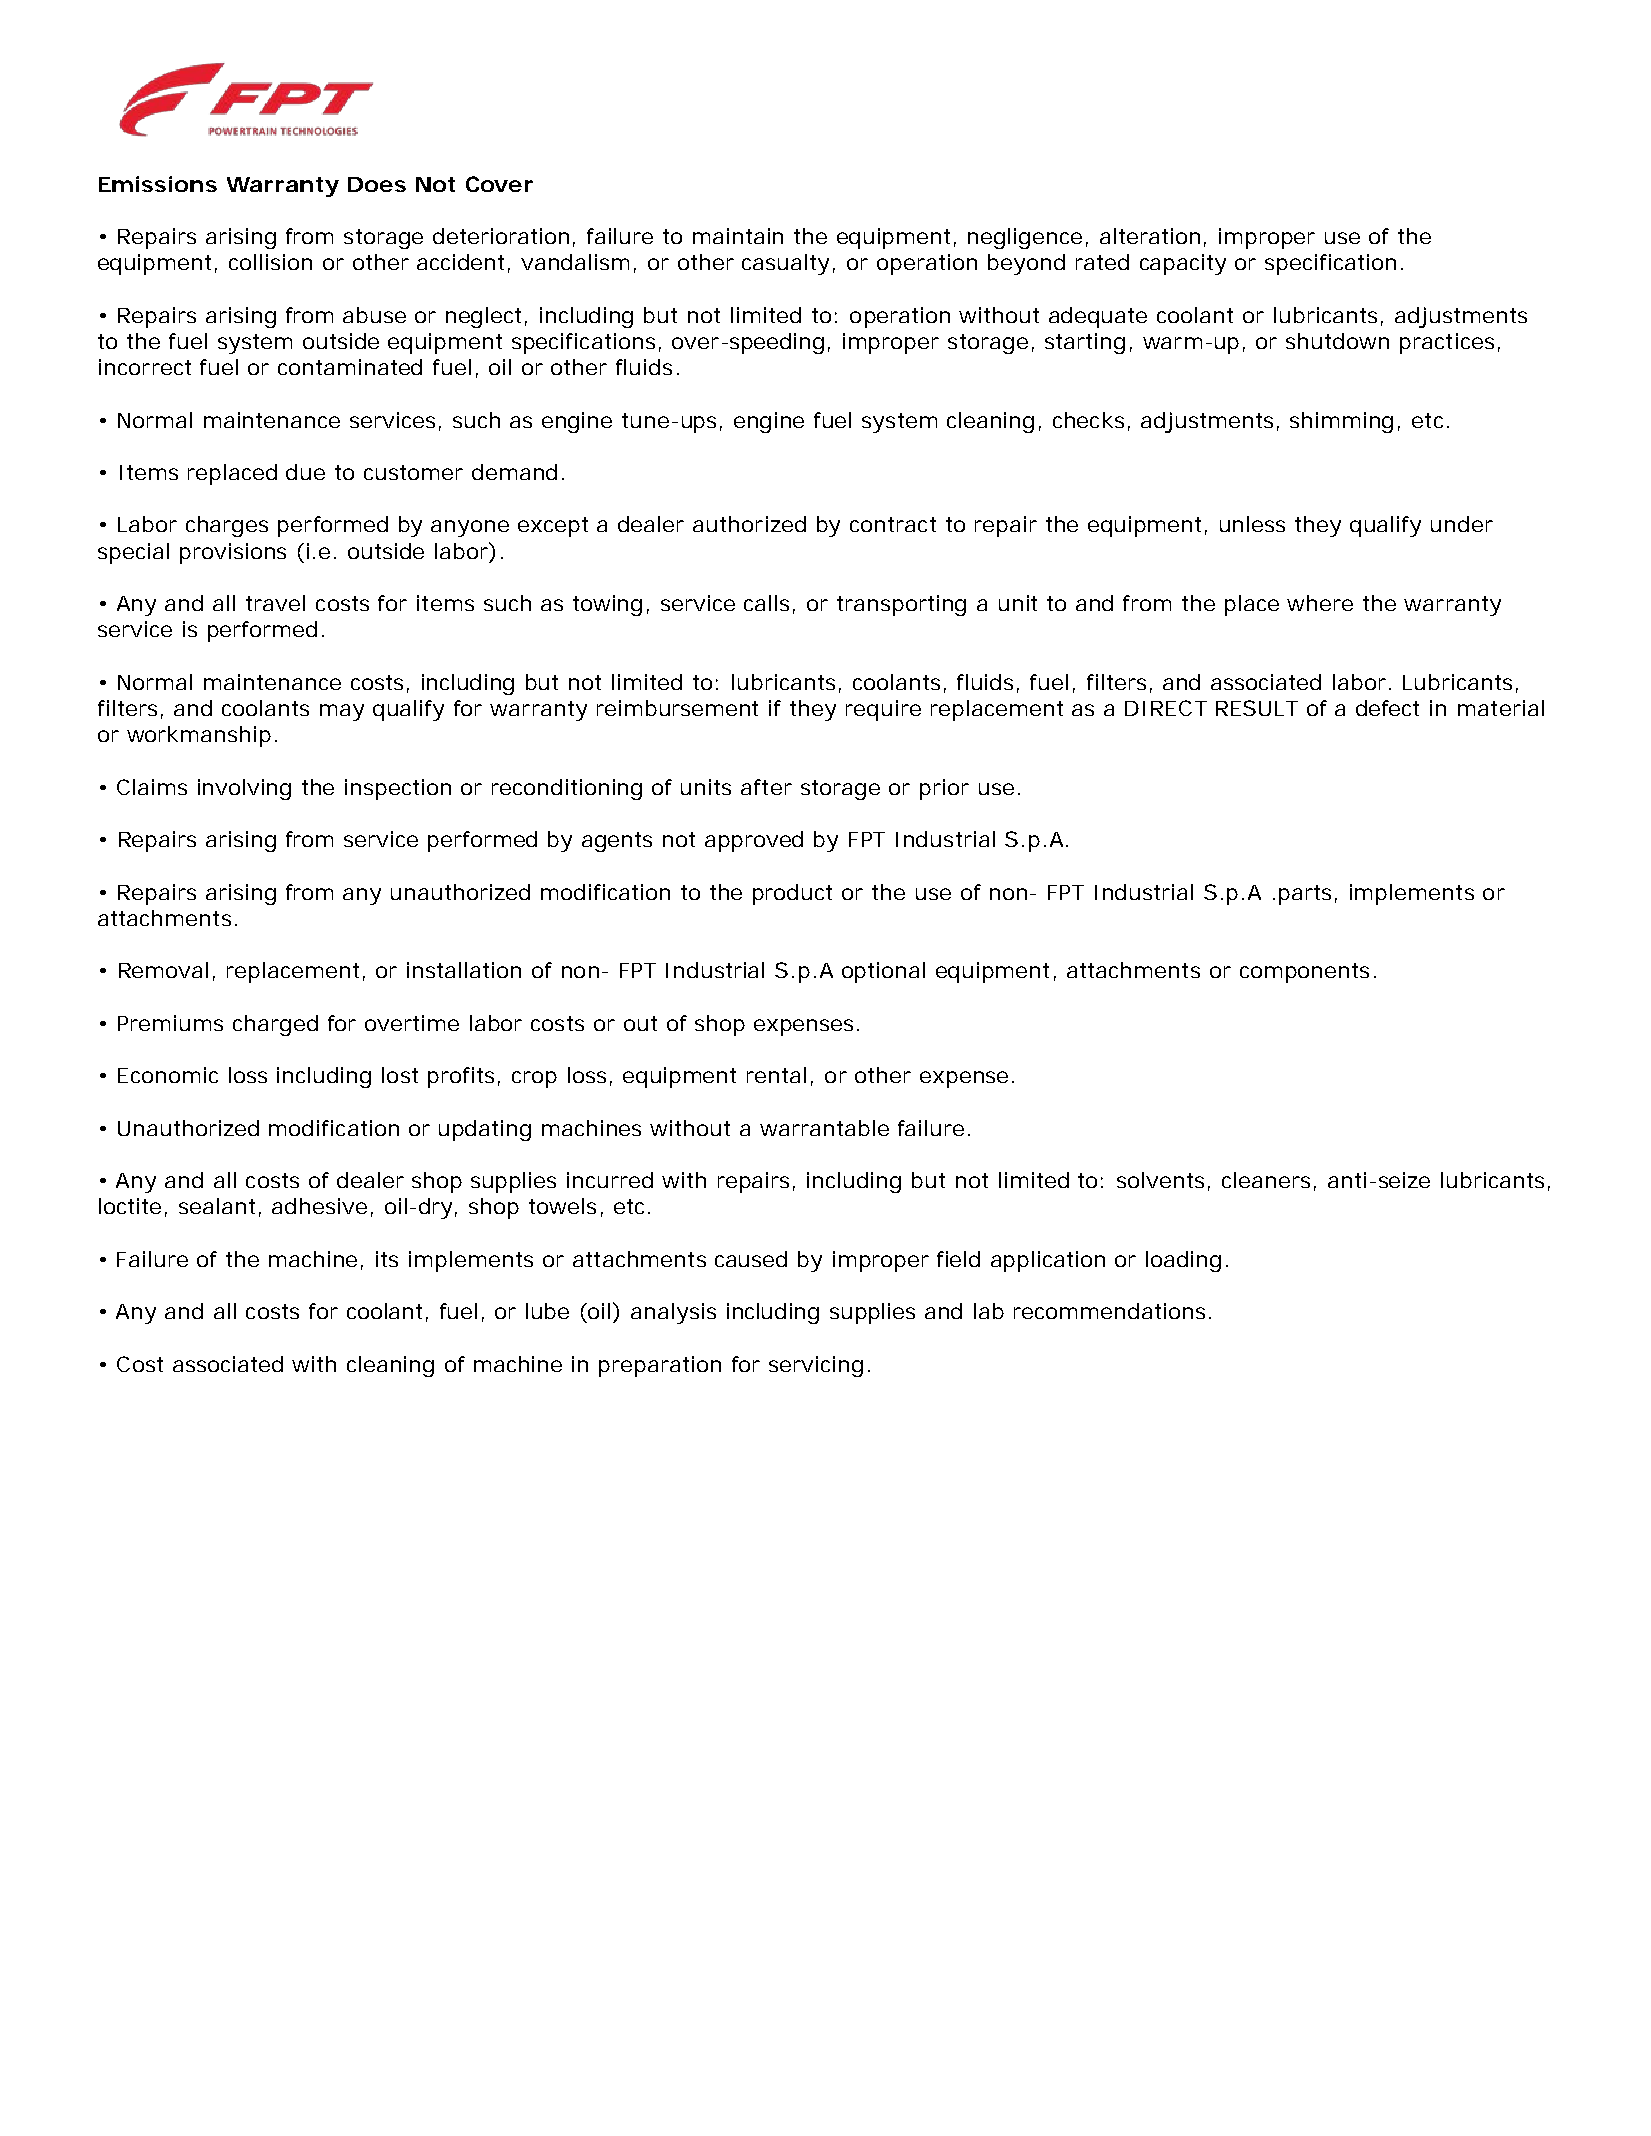 This screenshot has width=1651, height=2136. Describe the element at coordinates (883, 972) in the screenshot. I see `optional` at that location.
